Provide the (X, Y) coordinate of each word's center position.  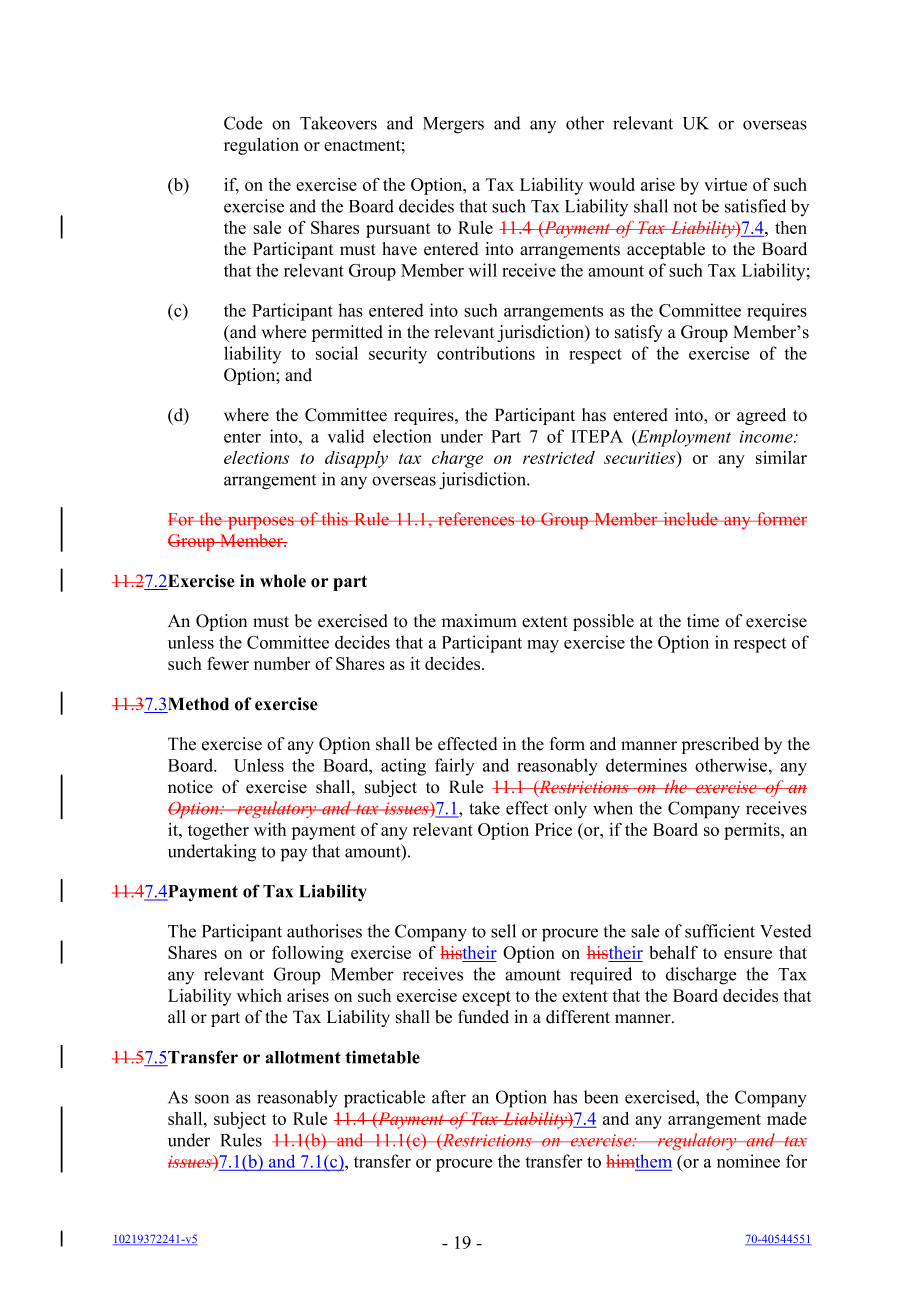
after (449, 1097)
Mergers (453, 125)
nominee (748, 1161)
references (476, 519)
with (270, 829)
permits (753, 831)
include (690, 519)
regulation (261, 146)
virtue (725, 184)
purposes (261, 523)
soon (212, 1099)
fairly (454, 767)
